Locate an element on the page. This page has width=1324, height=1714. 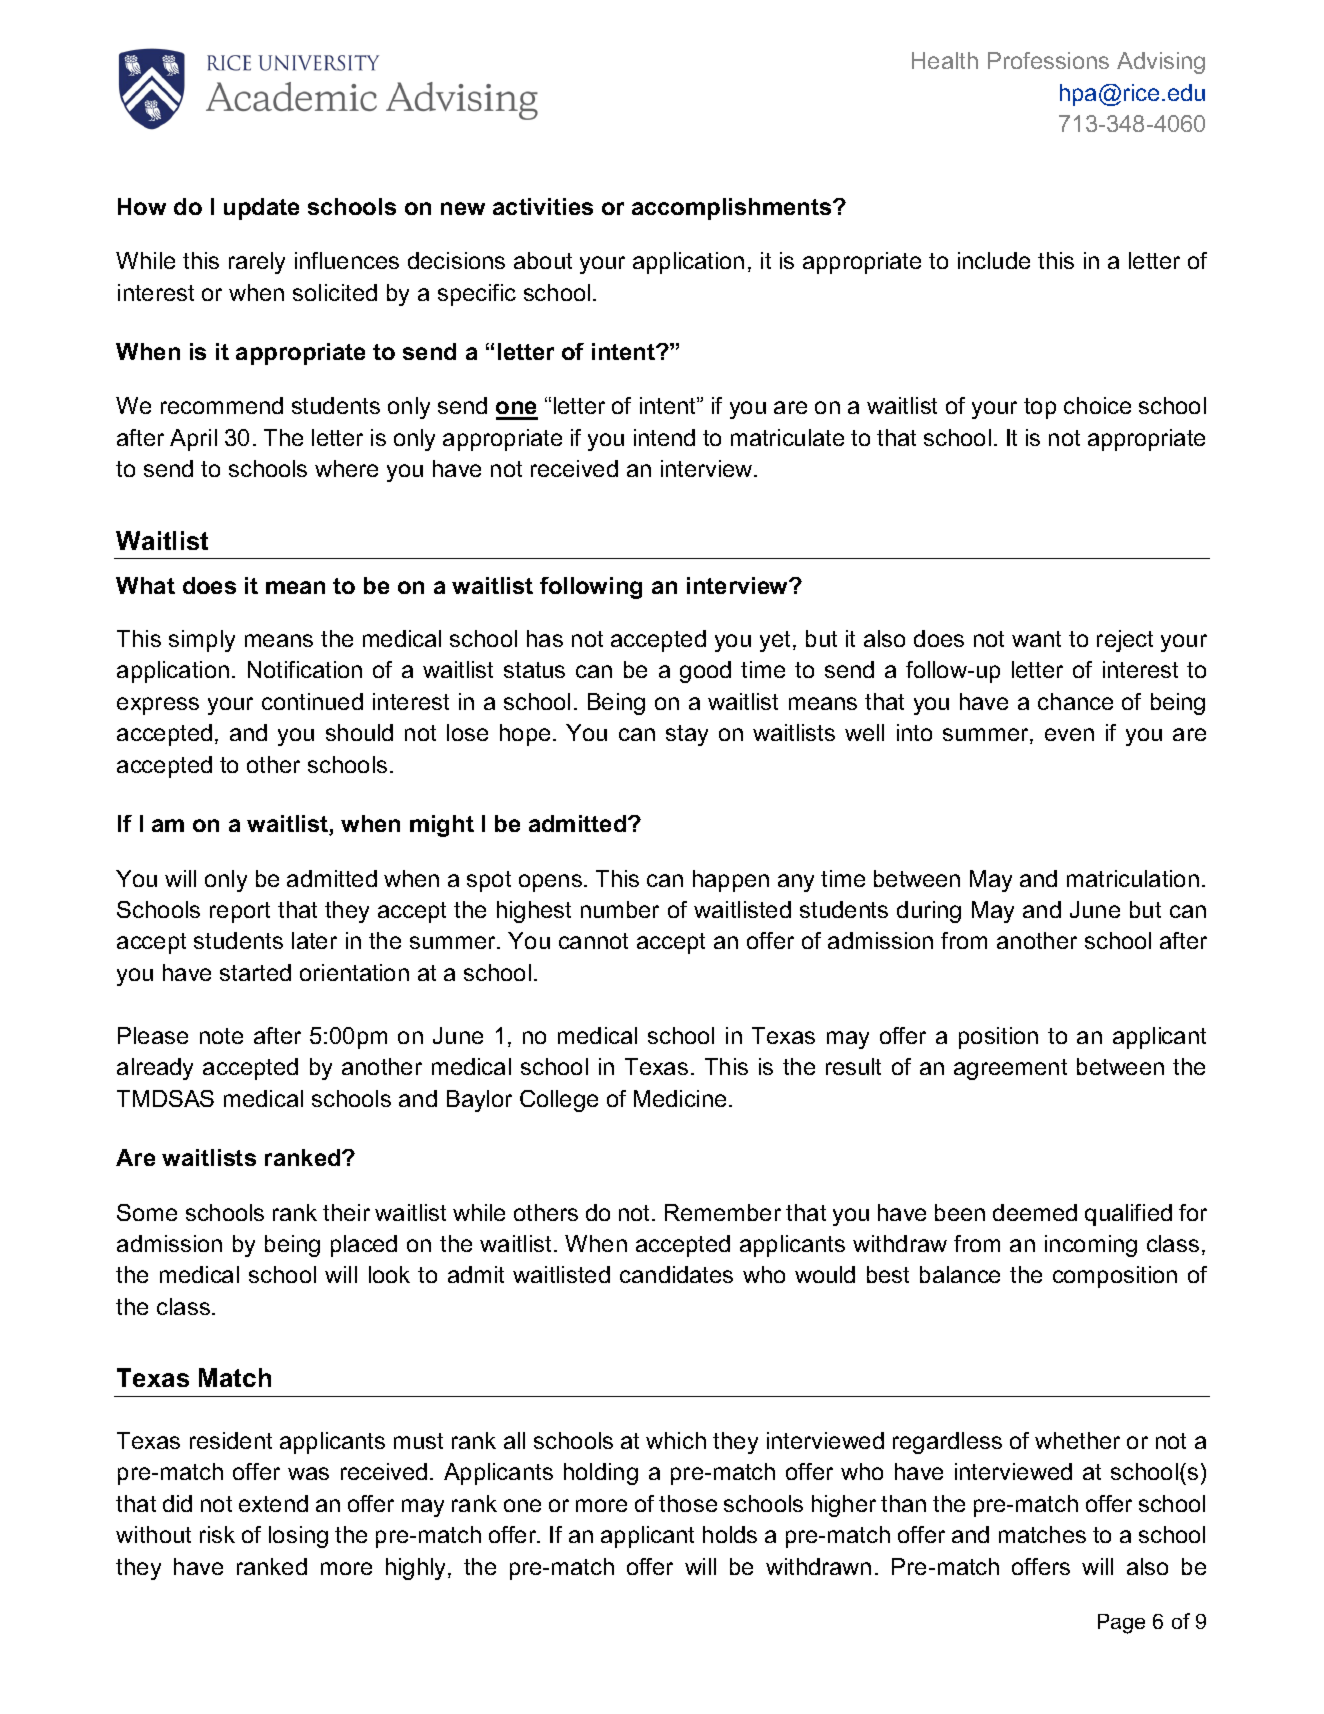
Professions is located at coordinates (1048, 60).
